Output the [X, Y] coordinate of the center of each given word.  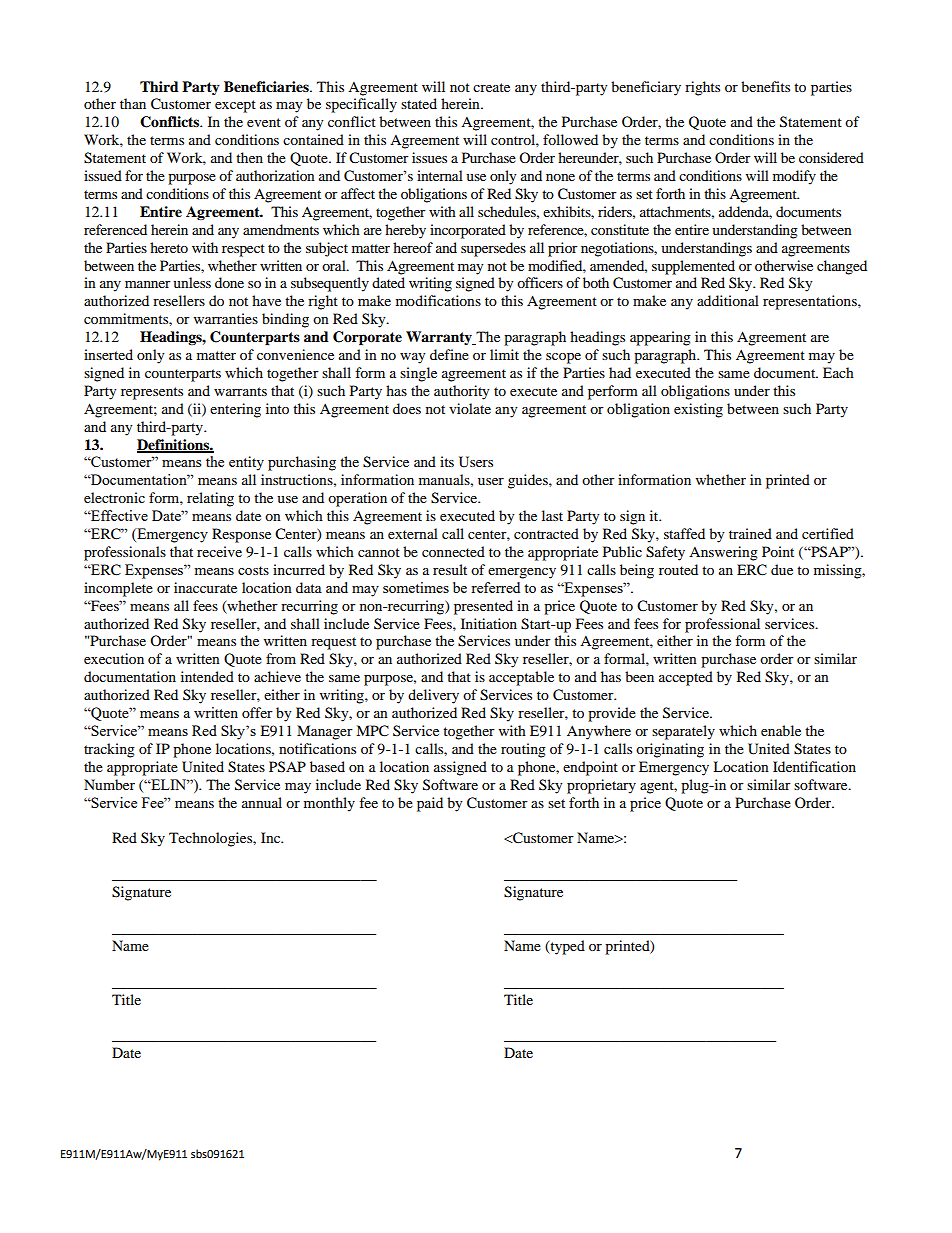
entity [246, 463]
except [235, 106]
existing [698, 410]
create [491, 87]
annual [262, 802]
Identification [814, 766]
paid [430, 804]
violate [470, 408]
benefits [765, 86]
